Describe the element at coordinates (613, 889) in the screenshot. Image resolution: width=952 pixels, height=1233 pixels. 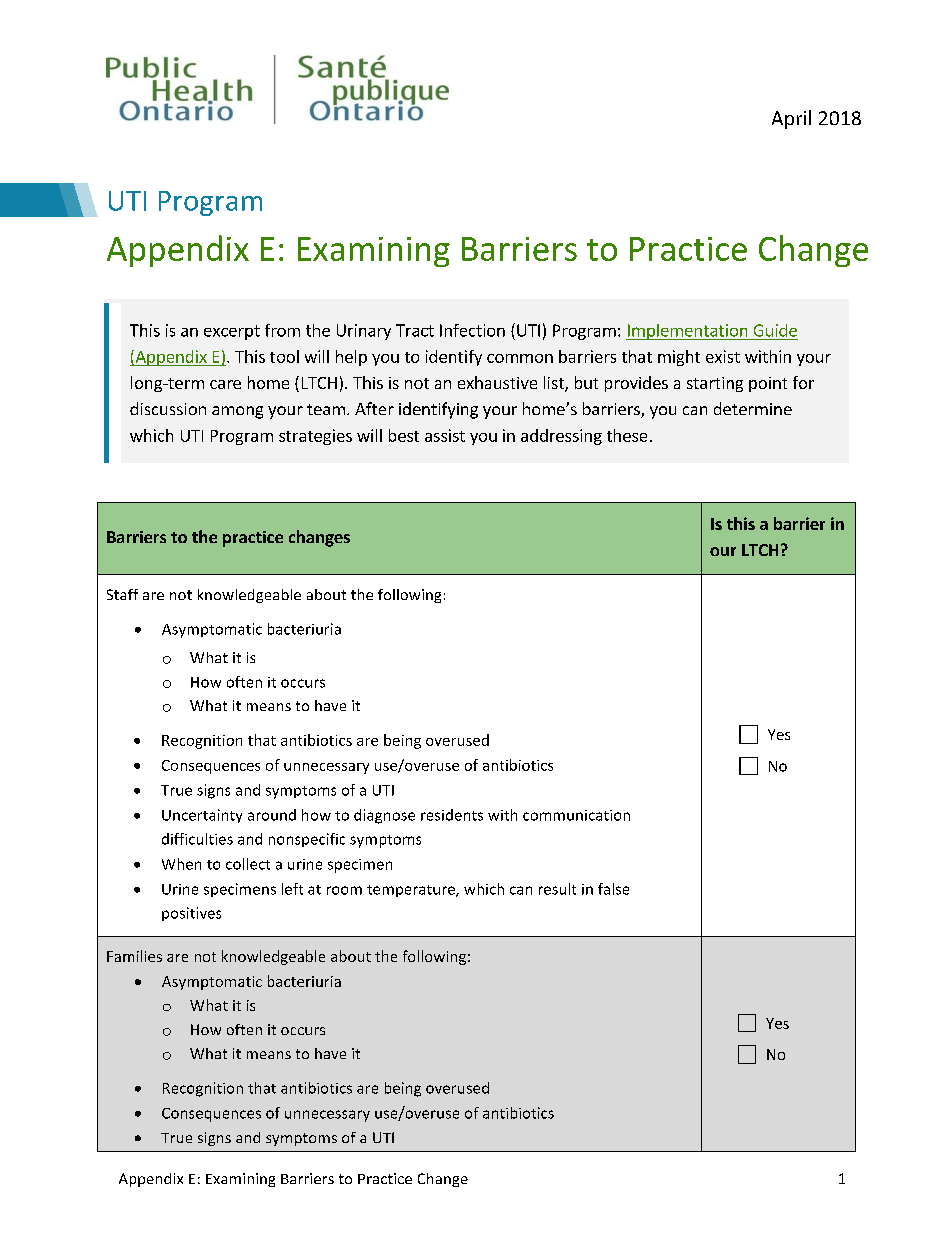
I see `false` at that location.
